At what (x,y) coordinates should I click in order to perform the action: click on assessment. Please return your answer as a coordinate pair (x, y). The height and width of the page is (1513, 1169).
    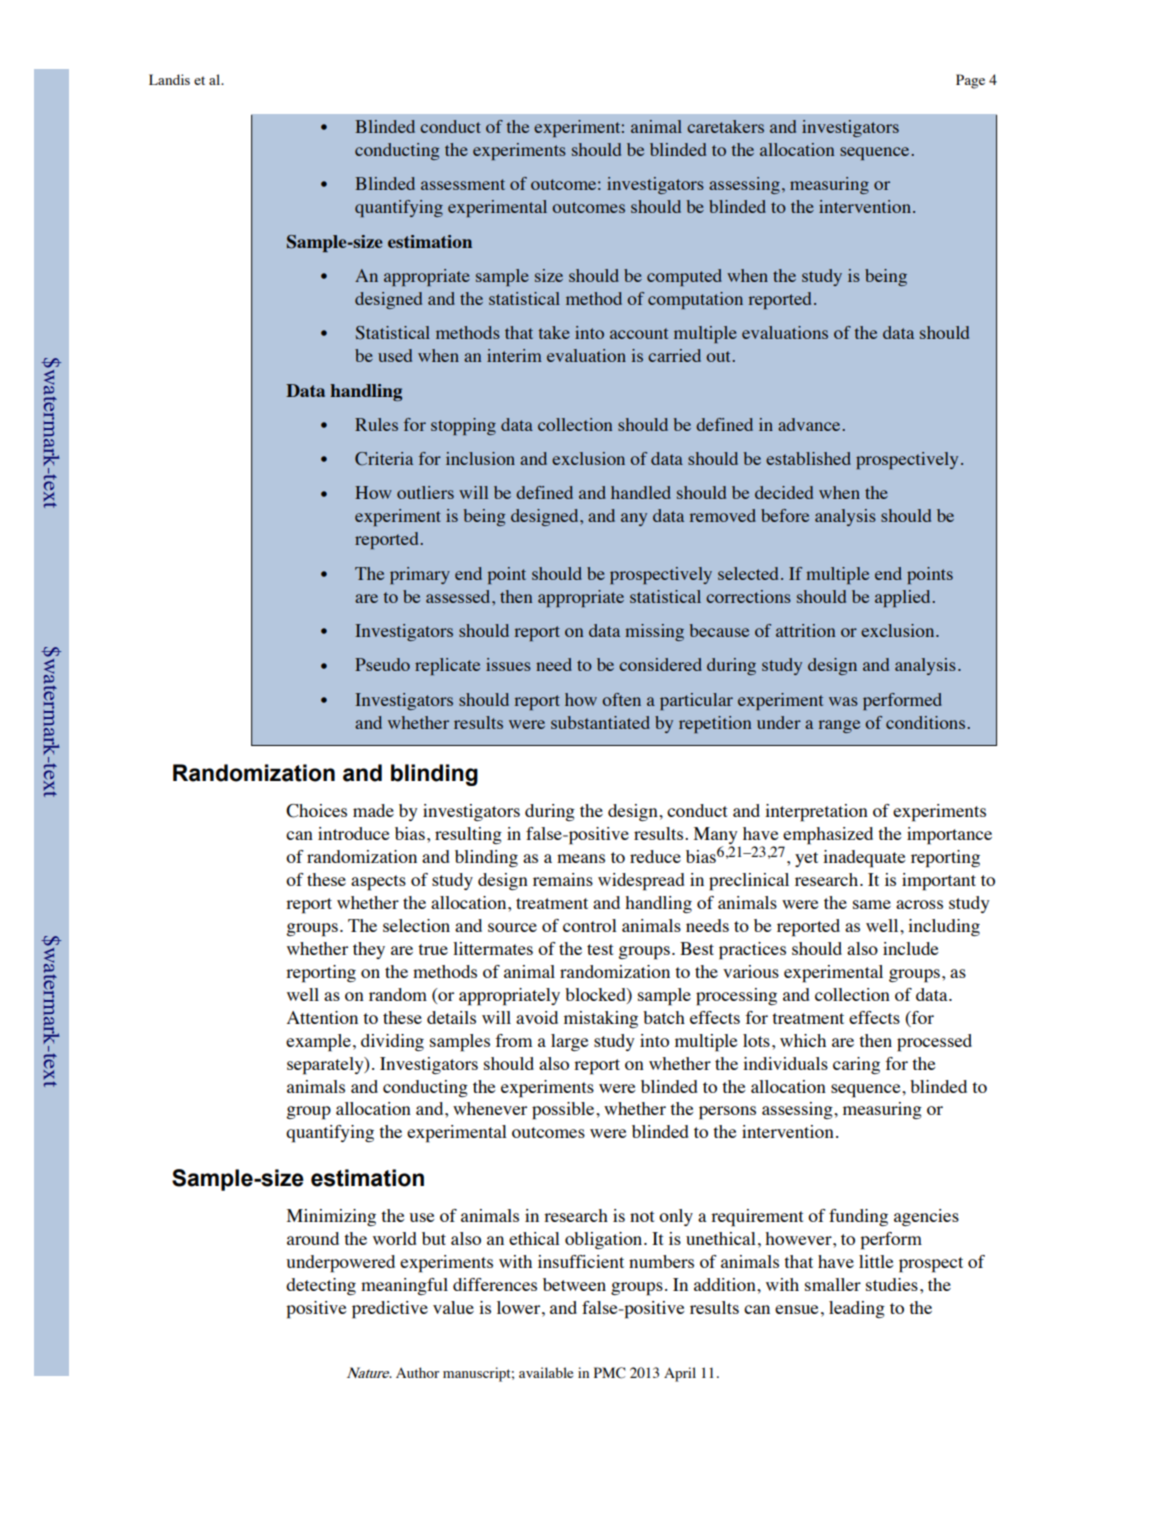
    Looking at the image, I should click on (463, 184).
